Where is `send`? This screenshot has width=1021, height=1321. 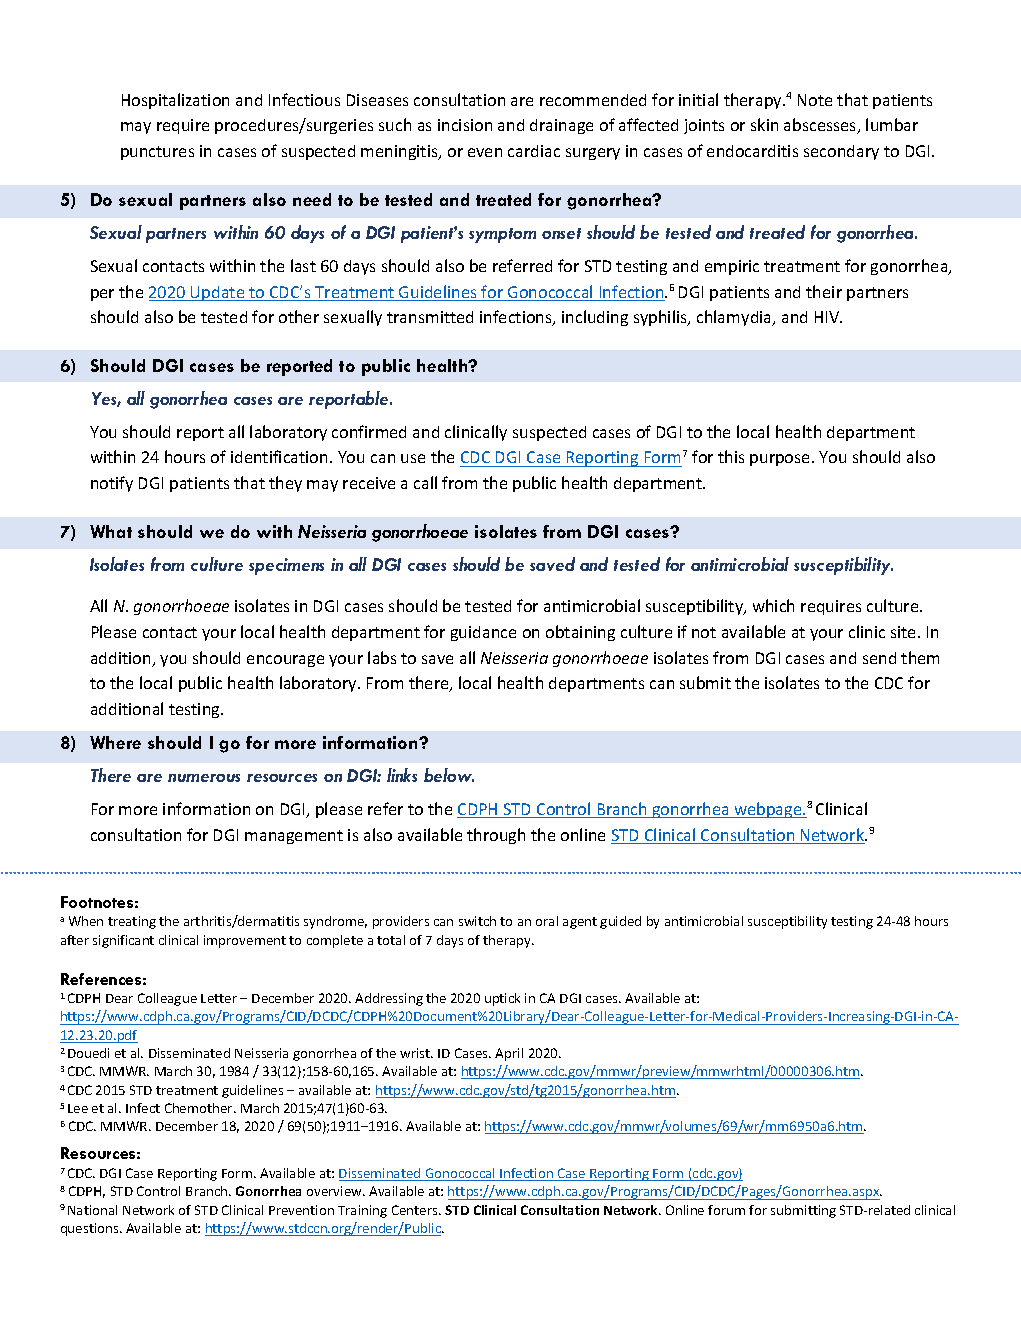
send is located at coordinates (879, 658).
